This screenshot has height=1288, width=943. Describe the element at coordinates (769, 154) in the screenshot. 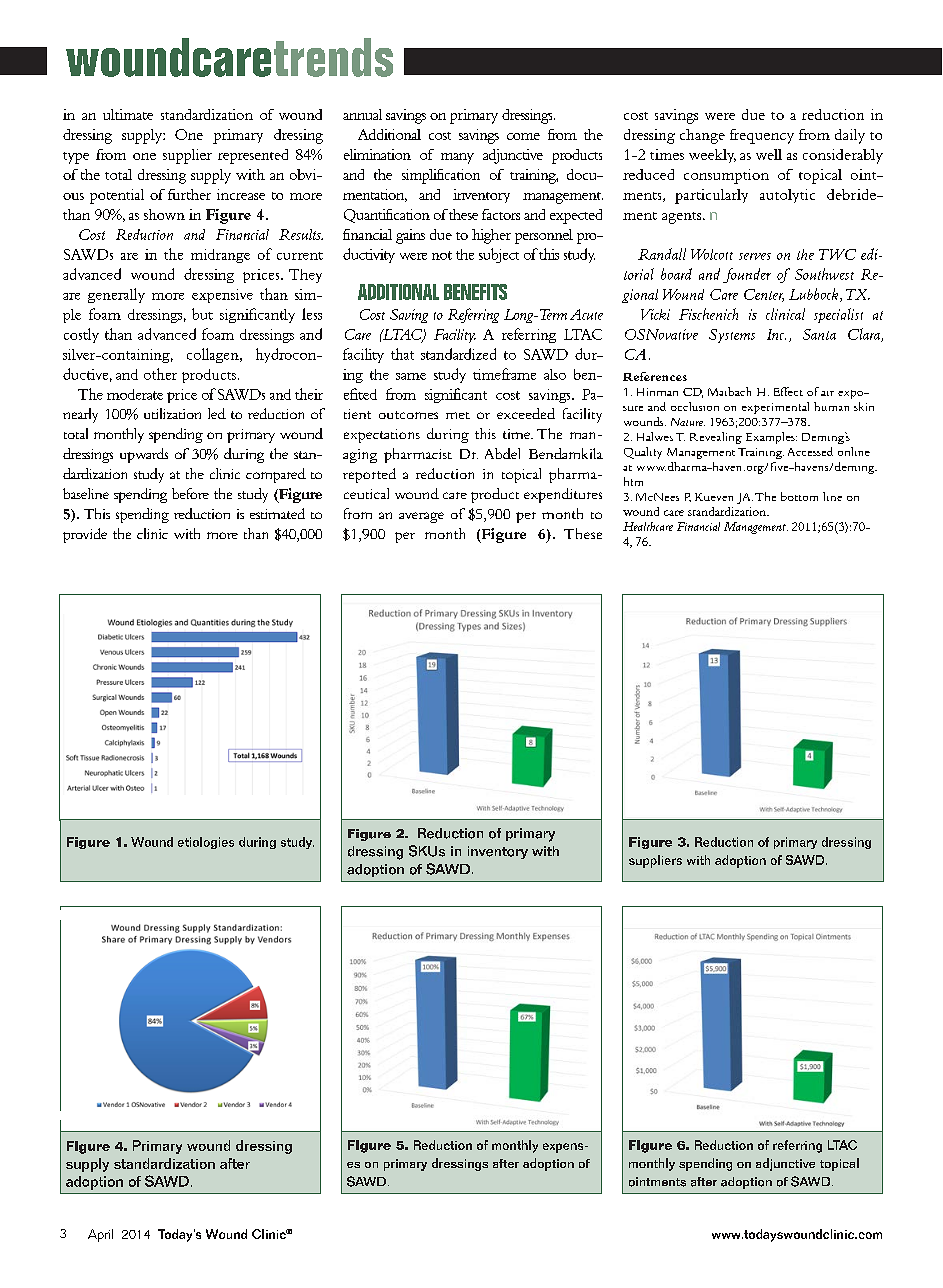

I see `well` at that location.
